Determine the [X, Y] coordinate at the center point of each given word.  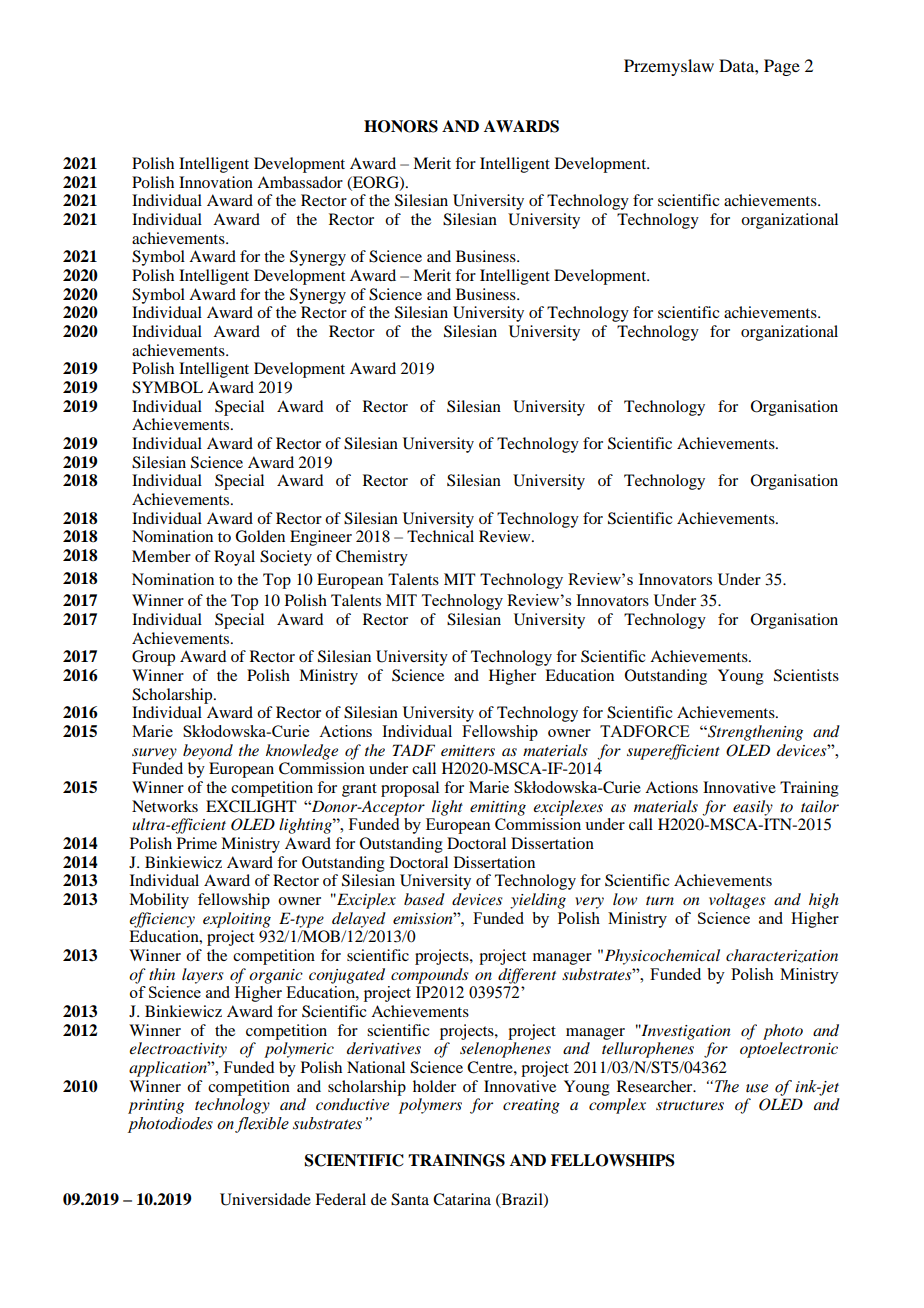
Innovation [216, 182]
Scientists [806, 675]
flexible [262, 1125]
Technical [440, 536]
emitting [498, 808]
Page [782, 67]
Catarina [462, 1199]
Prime [197, 843]
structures [690, 1105]
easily [753, 808]
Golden [260, 536]
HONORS [401, 126]
